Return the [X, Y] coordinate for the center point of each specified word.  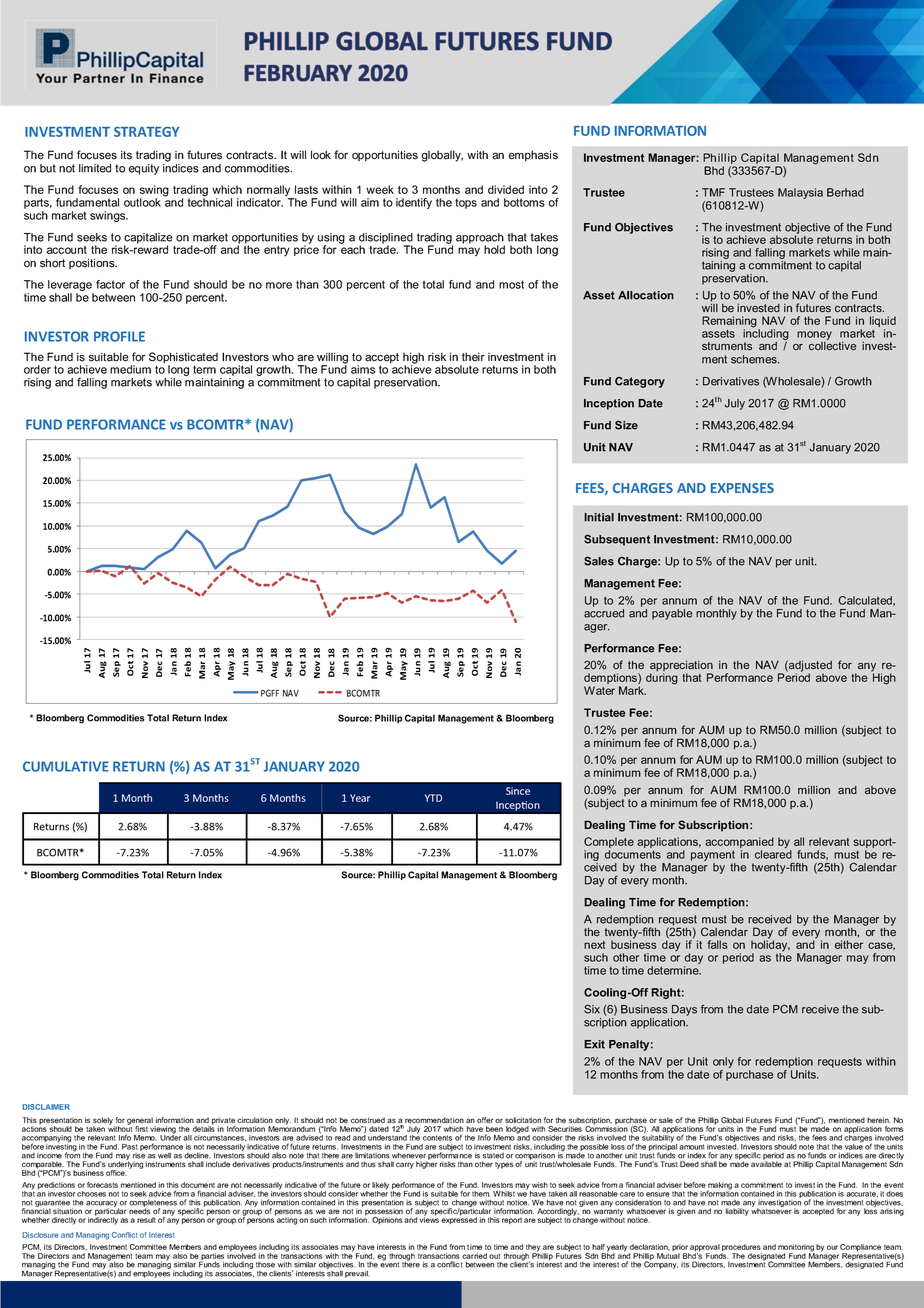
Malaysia [800, 193]
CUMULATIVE [66, 766]
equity [144, 169]
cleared [773, 853]
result [146, 1220]
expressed [459, 1219]
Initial [599, 517]
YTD [433, 798]
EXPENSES [742, 488]
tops [466, 203]
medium [130, 369]
